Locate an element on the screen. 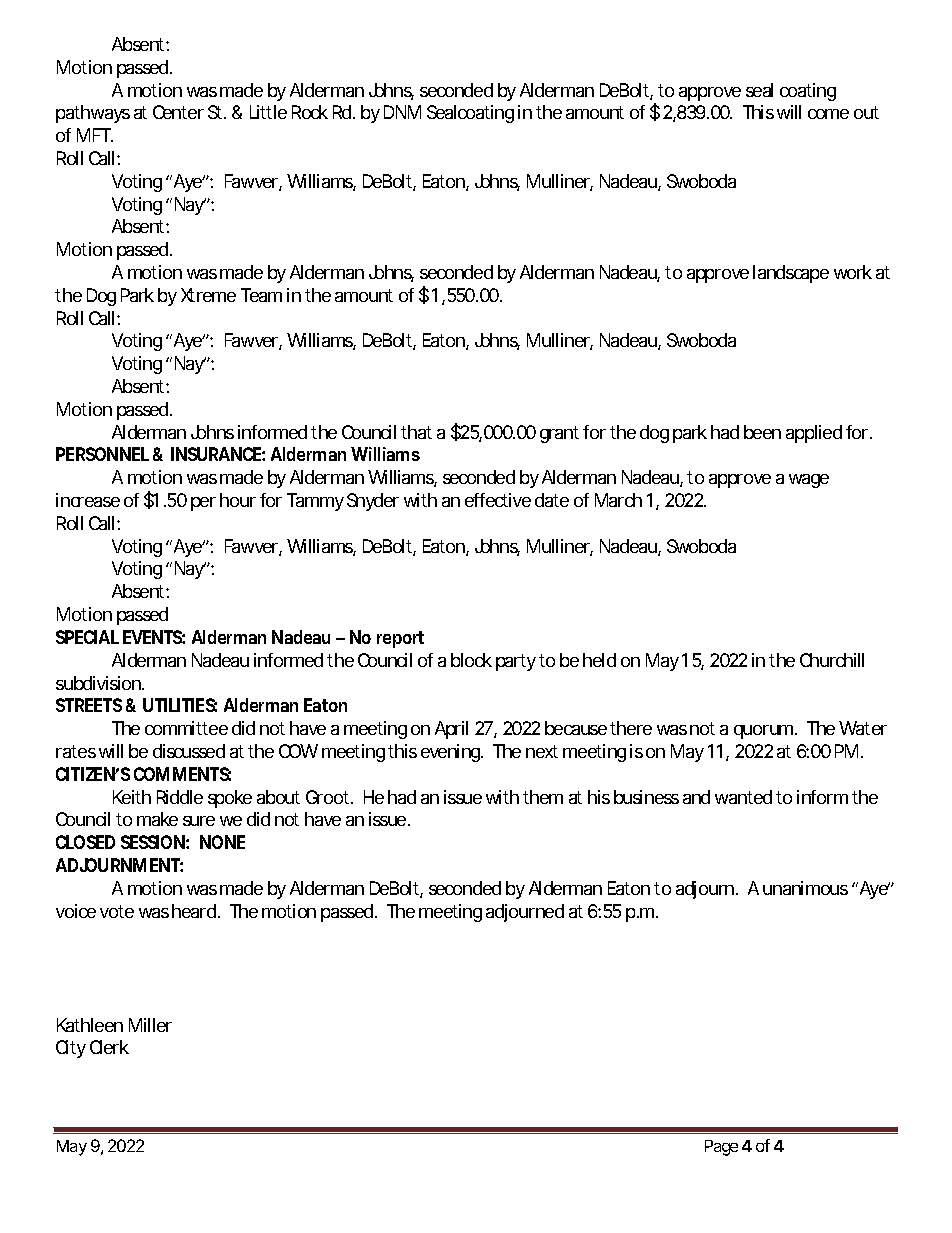 The width and height of the screenshot is (952, 1233). Churchill is located at coordinates (832, 660).
